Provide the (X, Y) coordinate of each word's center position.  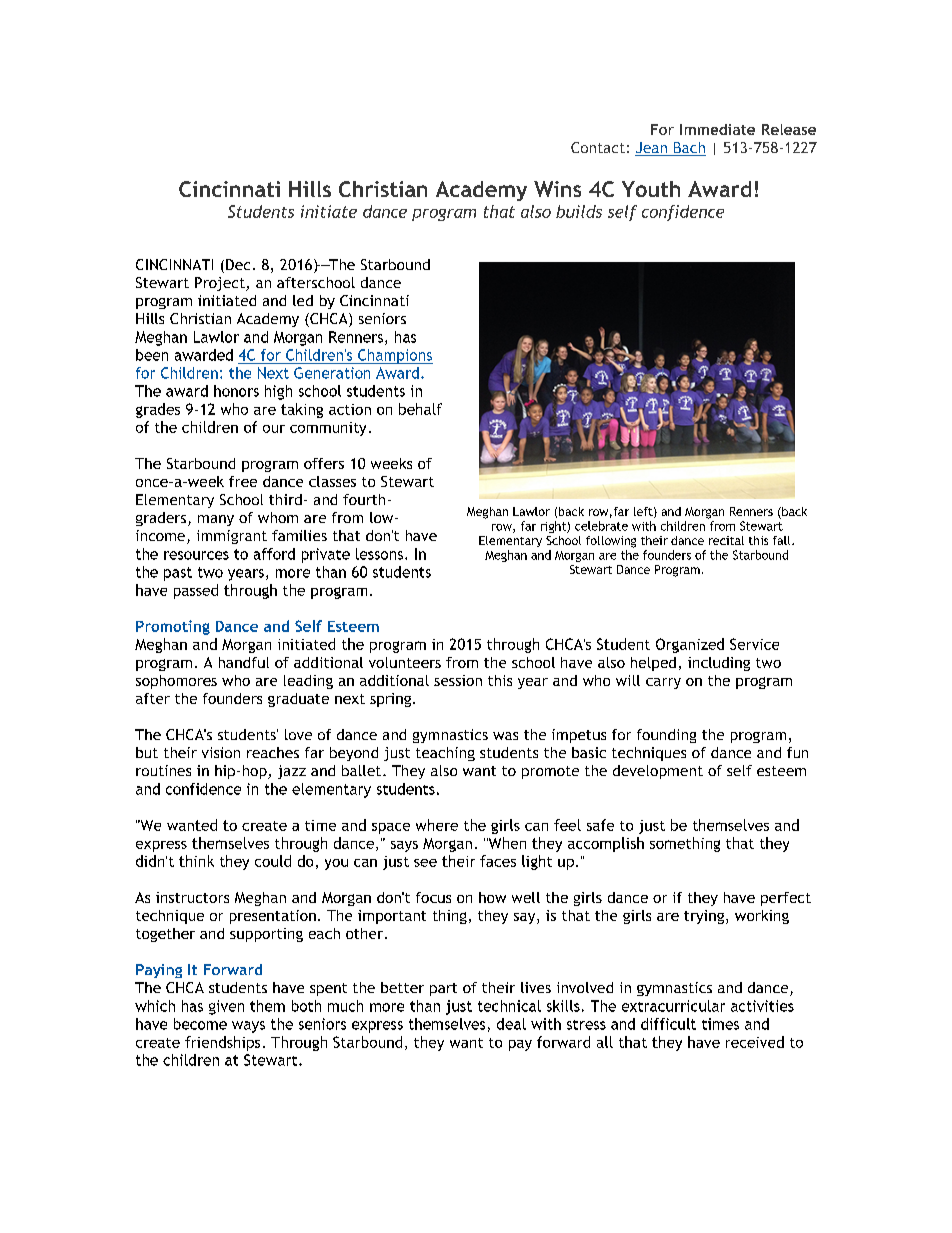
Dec (238, 264)
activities (762, 1006)
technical (509, 1006)
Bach (688, 149)
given (226, 1007)
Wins (557, 189)
